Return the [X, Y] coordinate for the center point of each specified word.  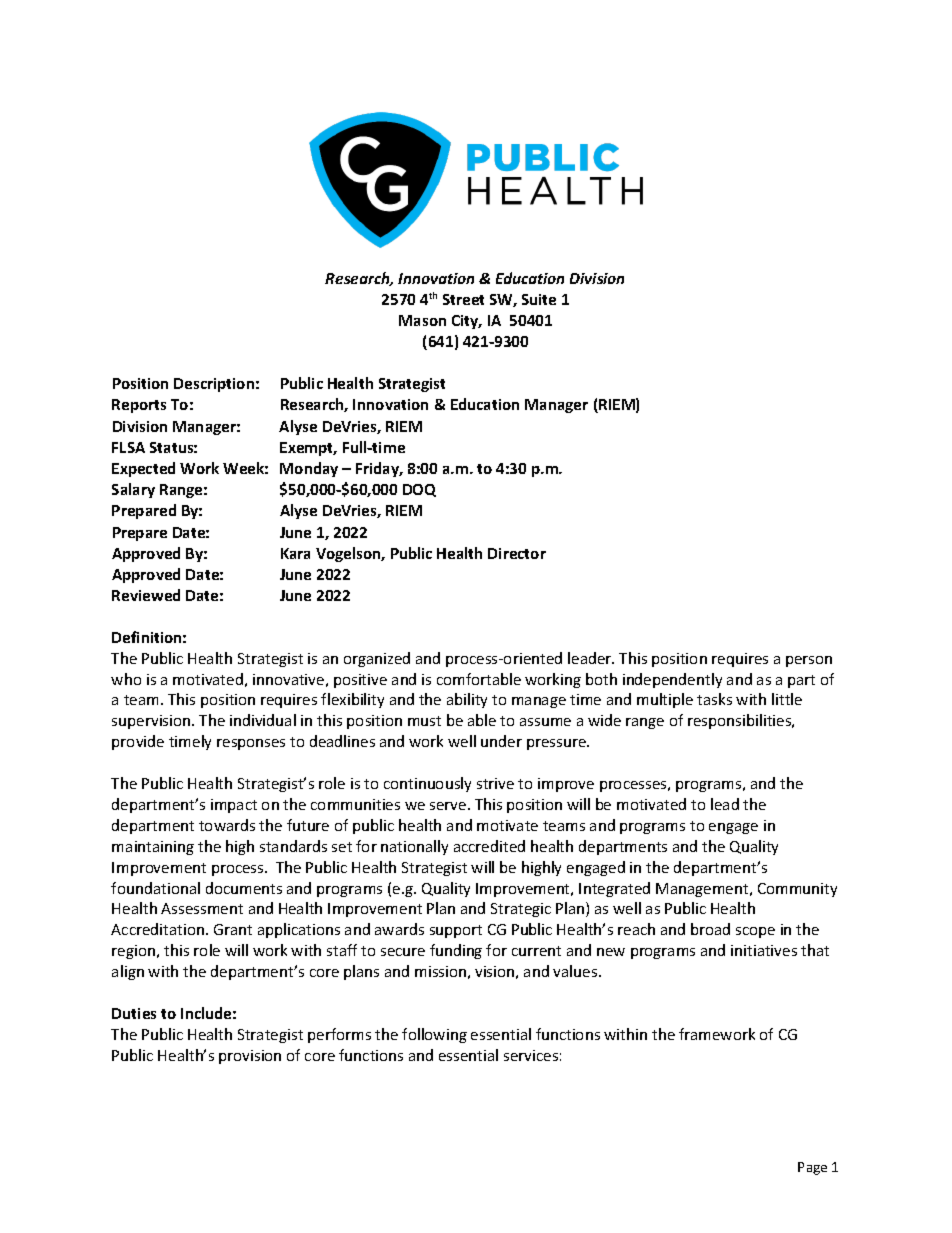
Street [463, 299]
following [434, 1035]
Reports [139, 406]
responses [251, 744]
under [501, 741]
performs [339, 1035]
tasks [714, 699]
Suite [539, 299]
